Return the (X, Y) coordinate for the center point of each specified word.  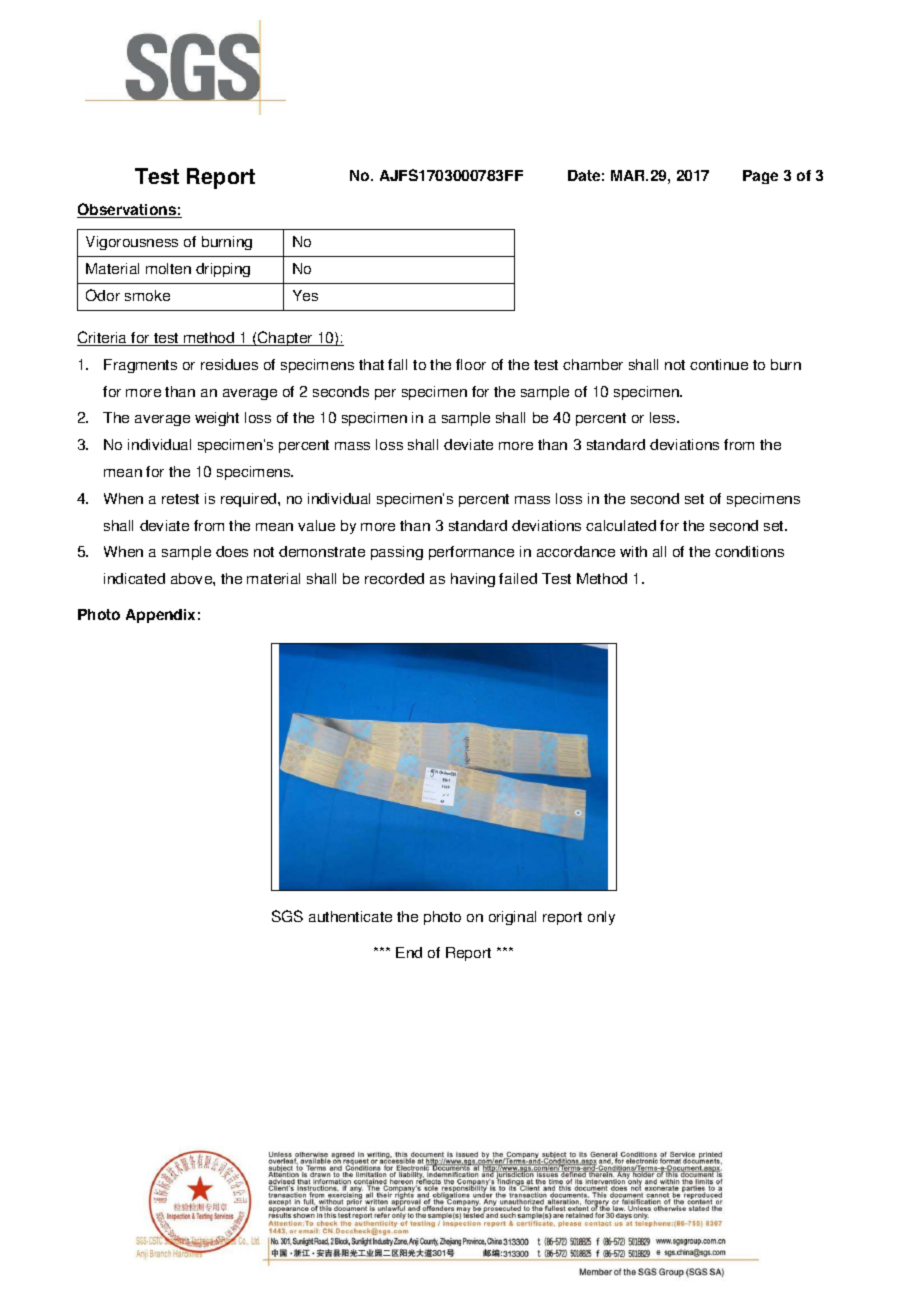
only (601, 918)
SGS (287, 916)
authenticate (350, 916)
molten (168, 268)
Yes (305, 295)
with (633, 551)
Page (760, 177)
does (232, 551)
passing (397, 553)
